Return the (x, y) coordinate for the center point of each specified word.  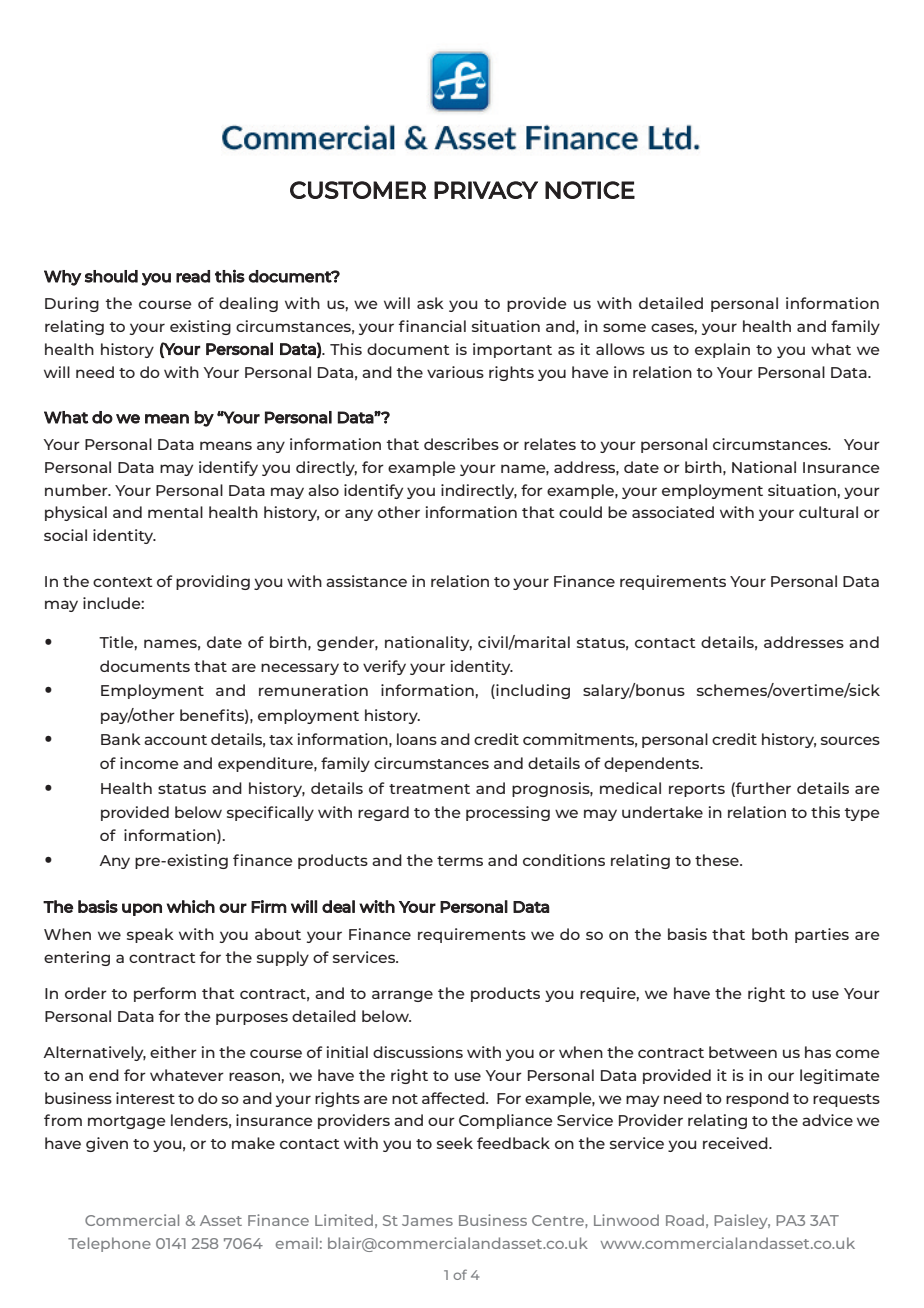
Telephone (109, 1244)
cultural (828, 512)
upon (142, 909)
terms (460, 861)
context (123, 582)
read (193, 276)
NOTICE (590, 190)
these (718, 860)
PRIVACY (486, 190)
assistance (366, 581)
